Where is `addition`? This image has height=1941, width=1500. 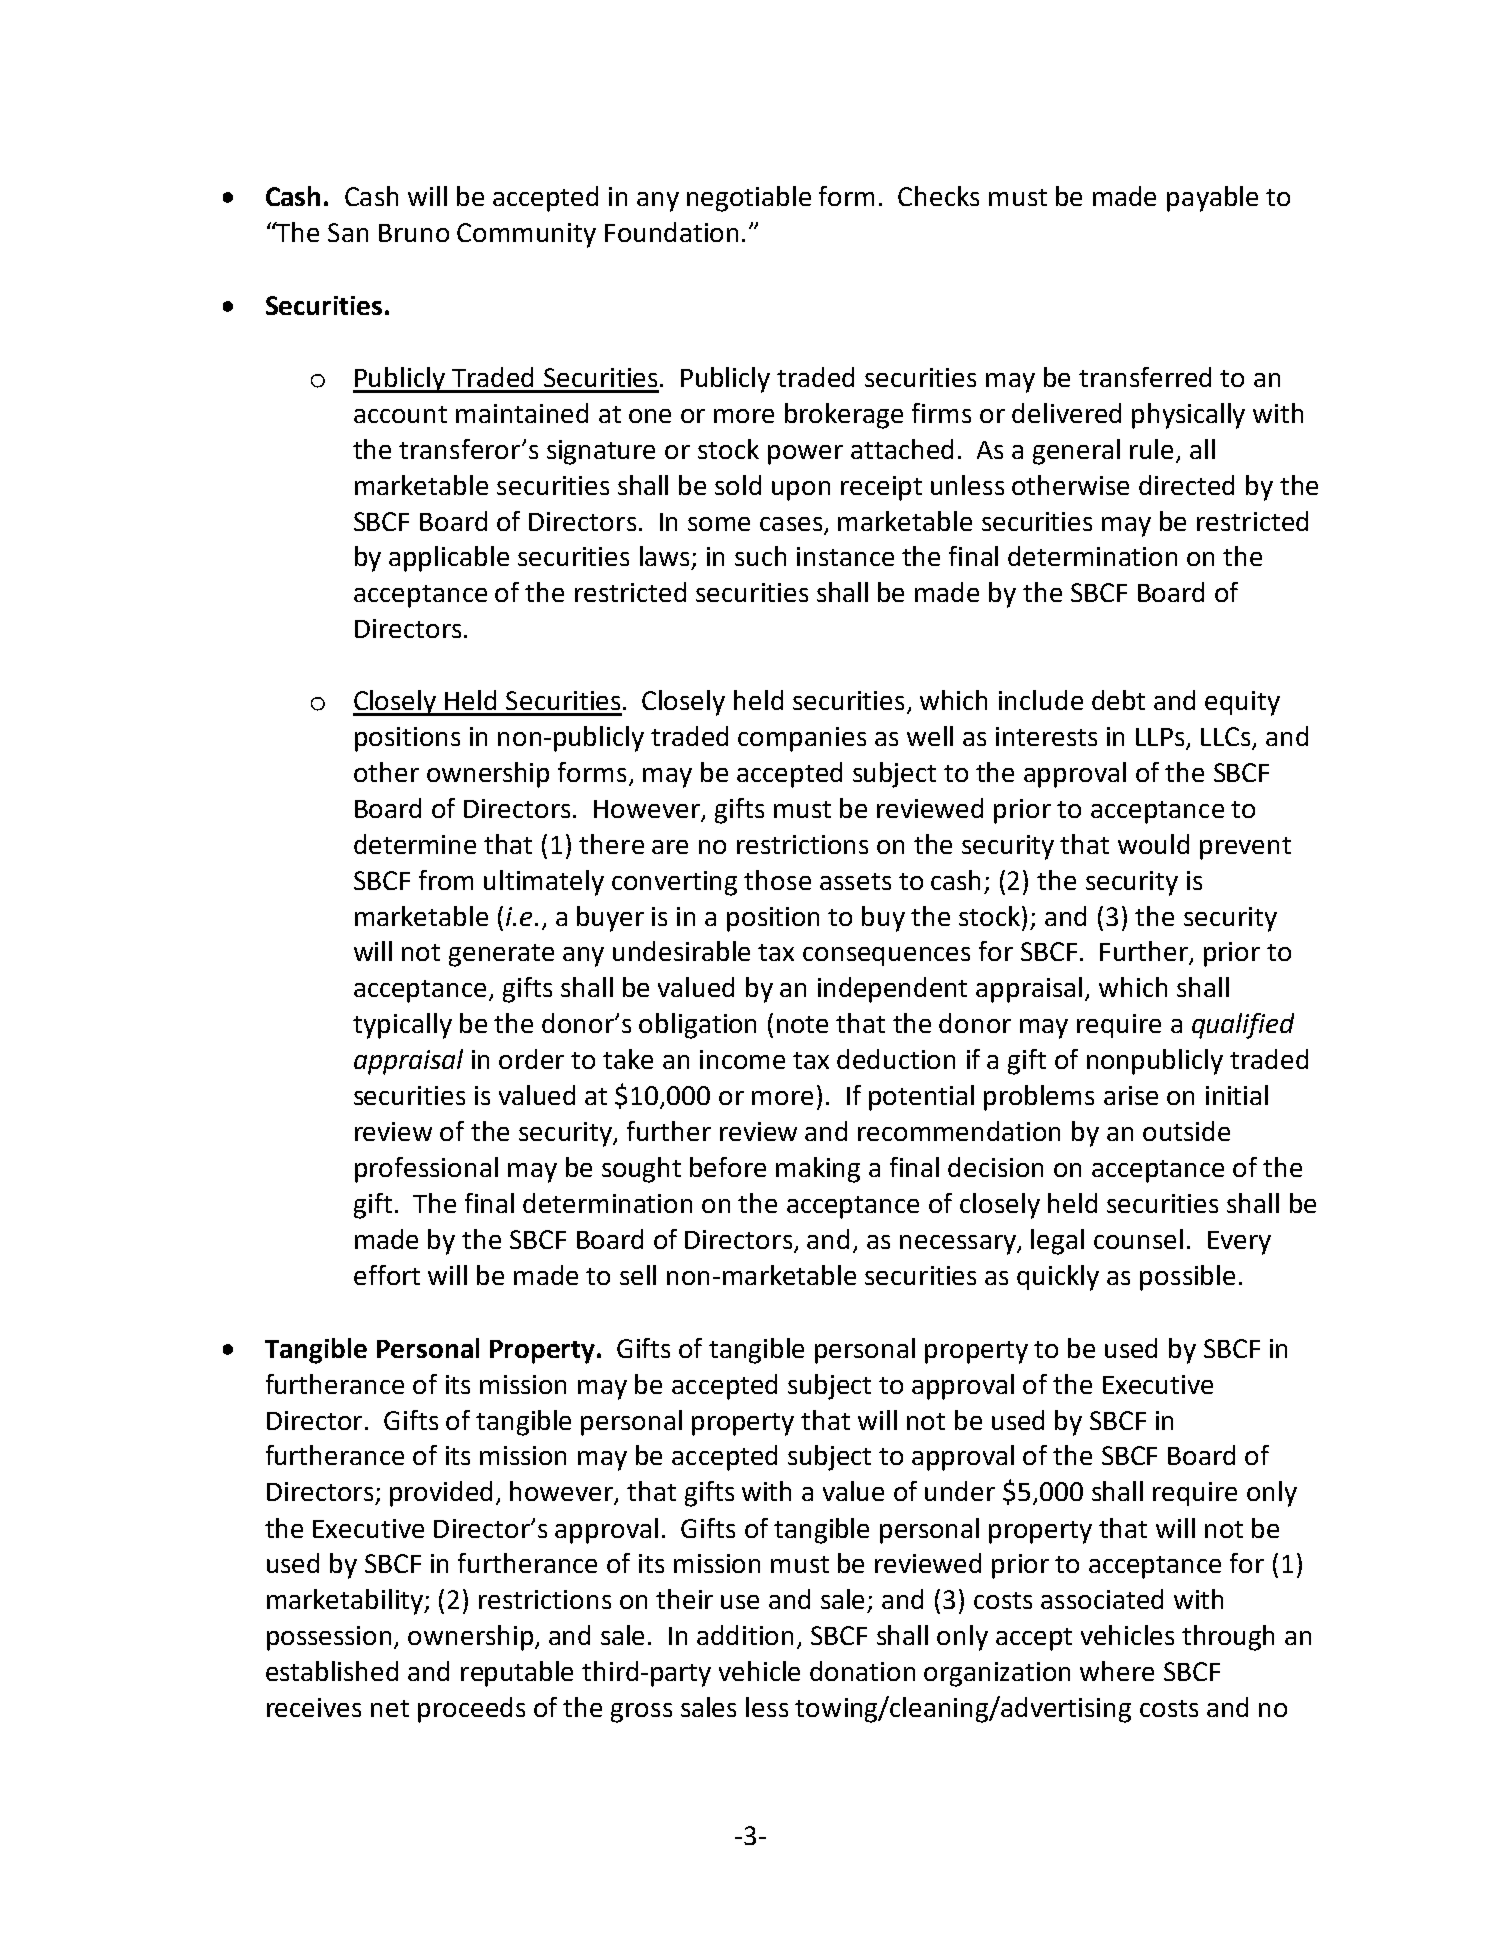 addition is located at coordinates (745, 1635).
